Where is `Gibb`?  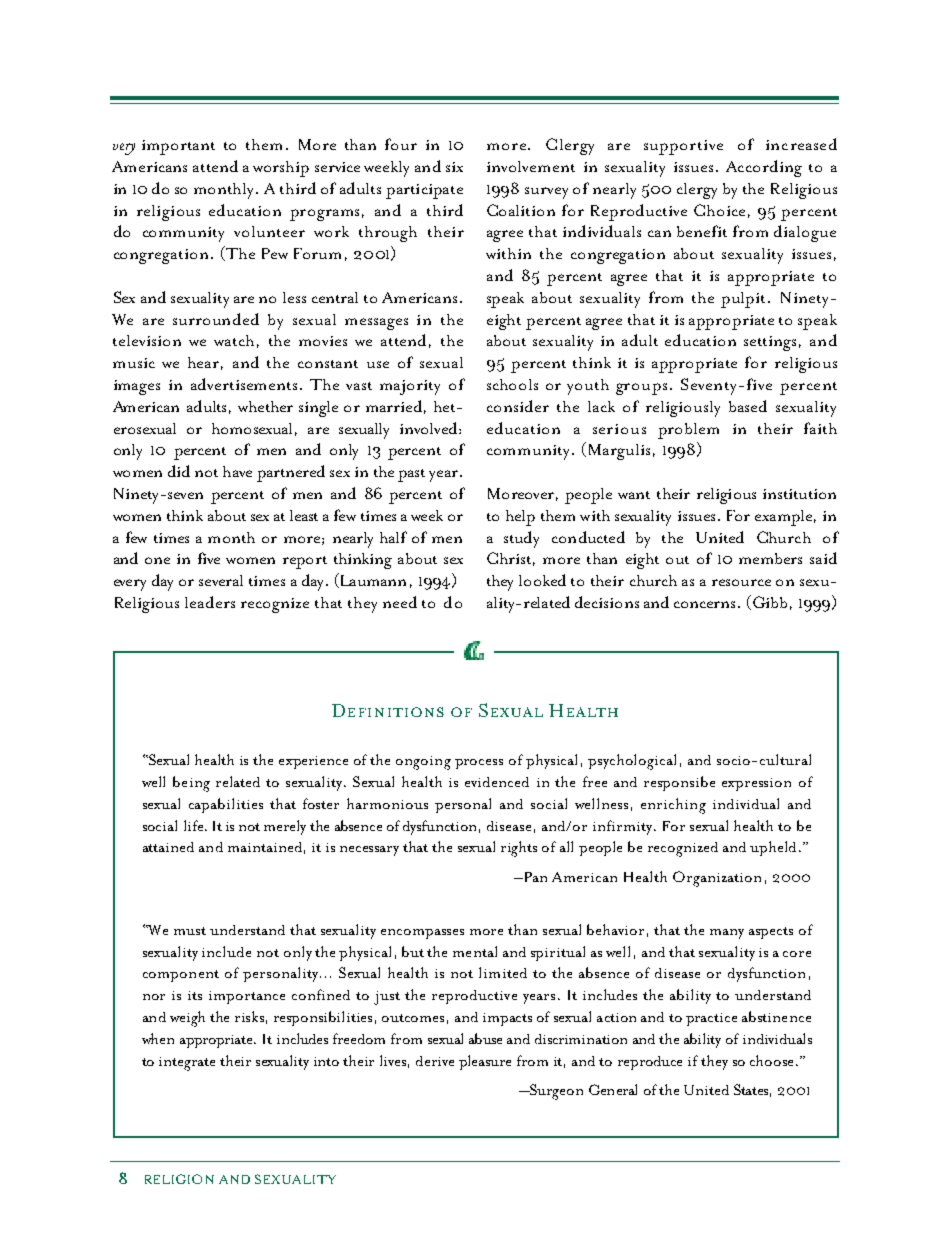 Gibb is located at coordinates (770, 602).
